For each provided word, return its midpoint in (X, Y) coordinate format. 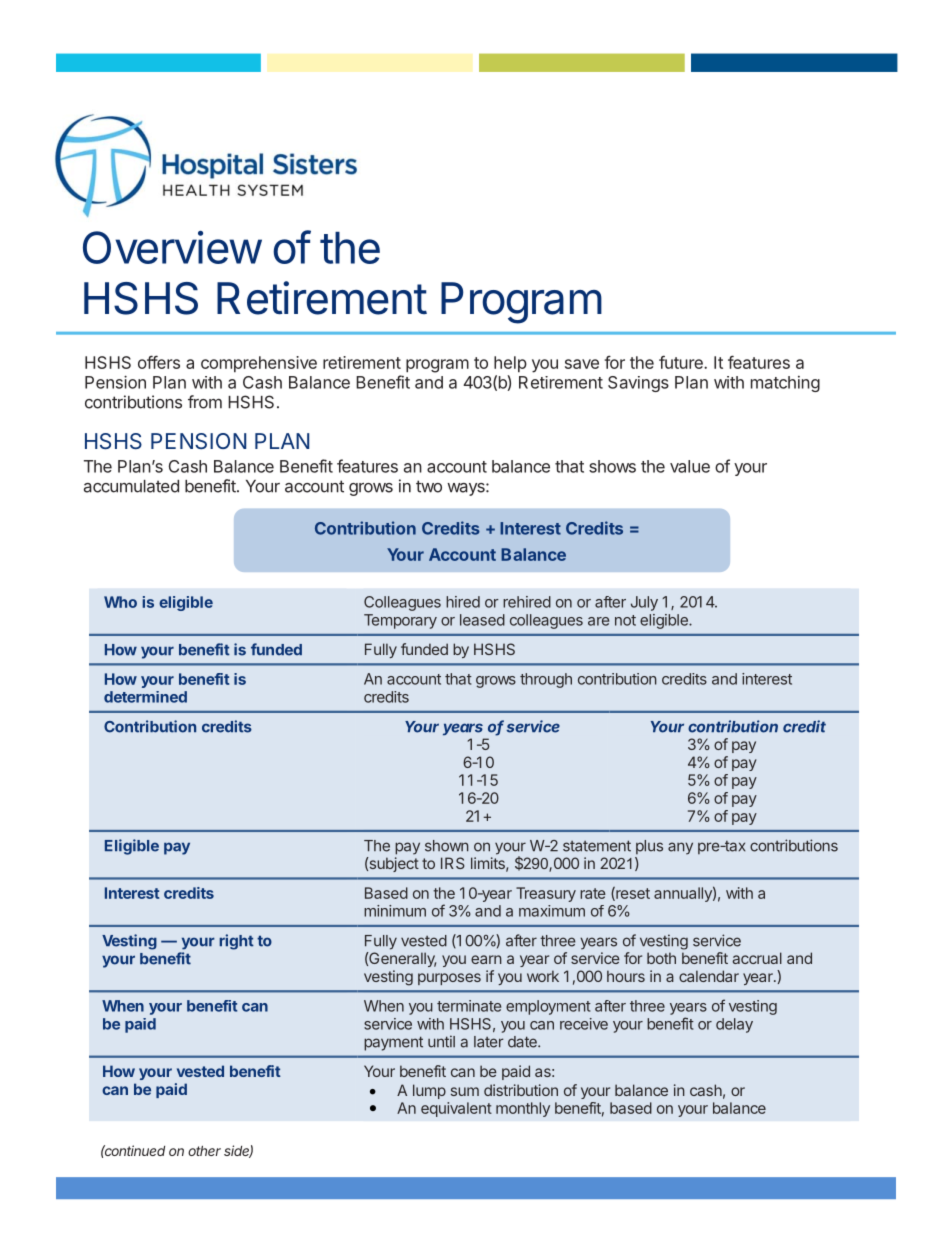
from (205, 402)
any (680, 848)
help (510, 364)
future (682, 362)
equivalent (456, 1109)
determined (145, 697)
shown (447, 846)
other (204, 1151)
